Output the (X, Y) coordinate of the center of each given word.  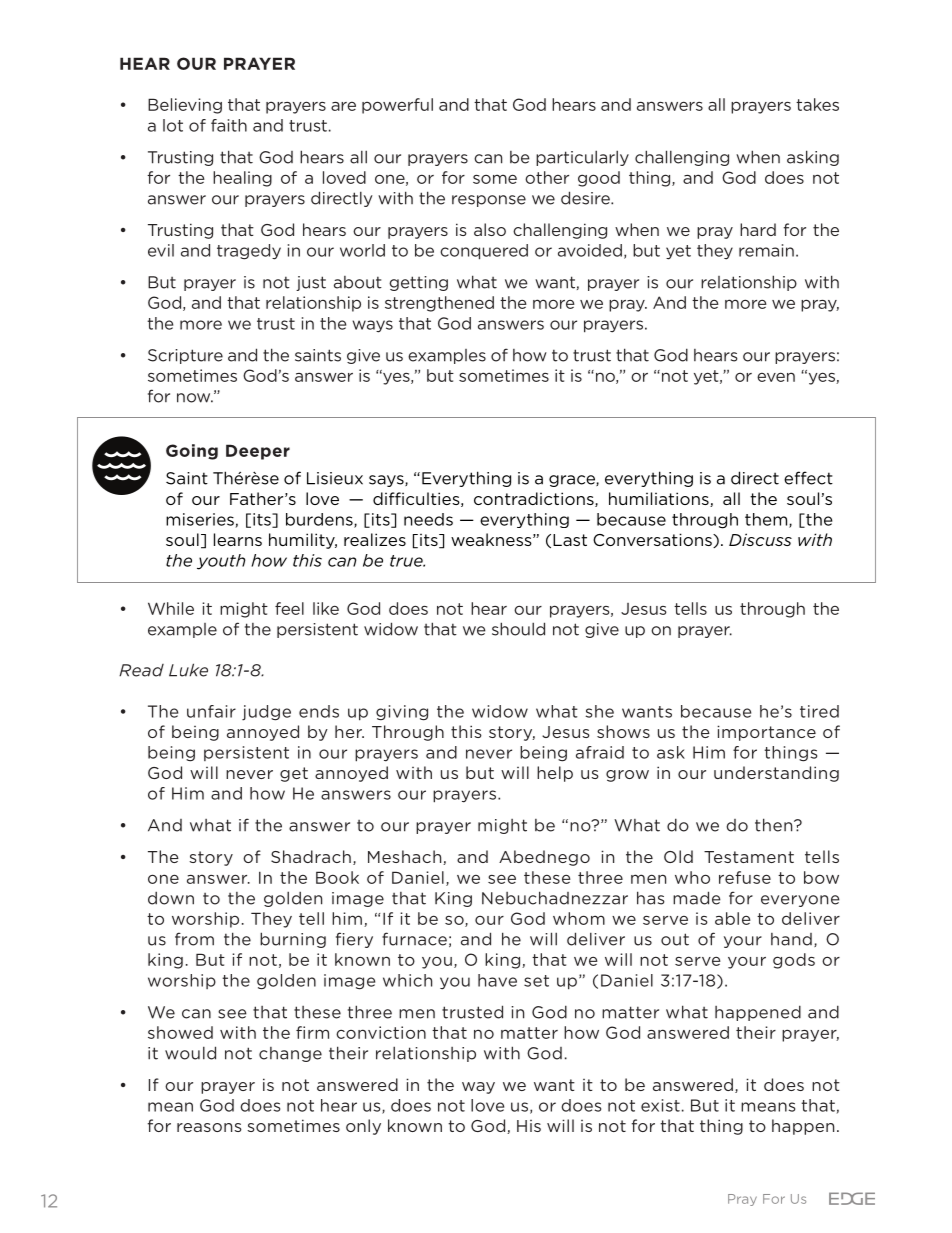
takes (817, 104)
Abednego (544, 858)
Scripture (185, 356)
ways (372, 326)
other (547, 177)
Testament (749, 857)
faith (229, 125)
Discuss (760, 539)
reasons (209, 1127)
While (171, 608)
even (776, 377)
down (171, 898)
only (363, 1127)
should (518, 629)
